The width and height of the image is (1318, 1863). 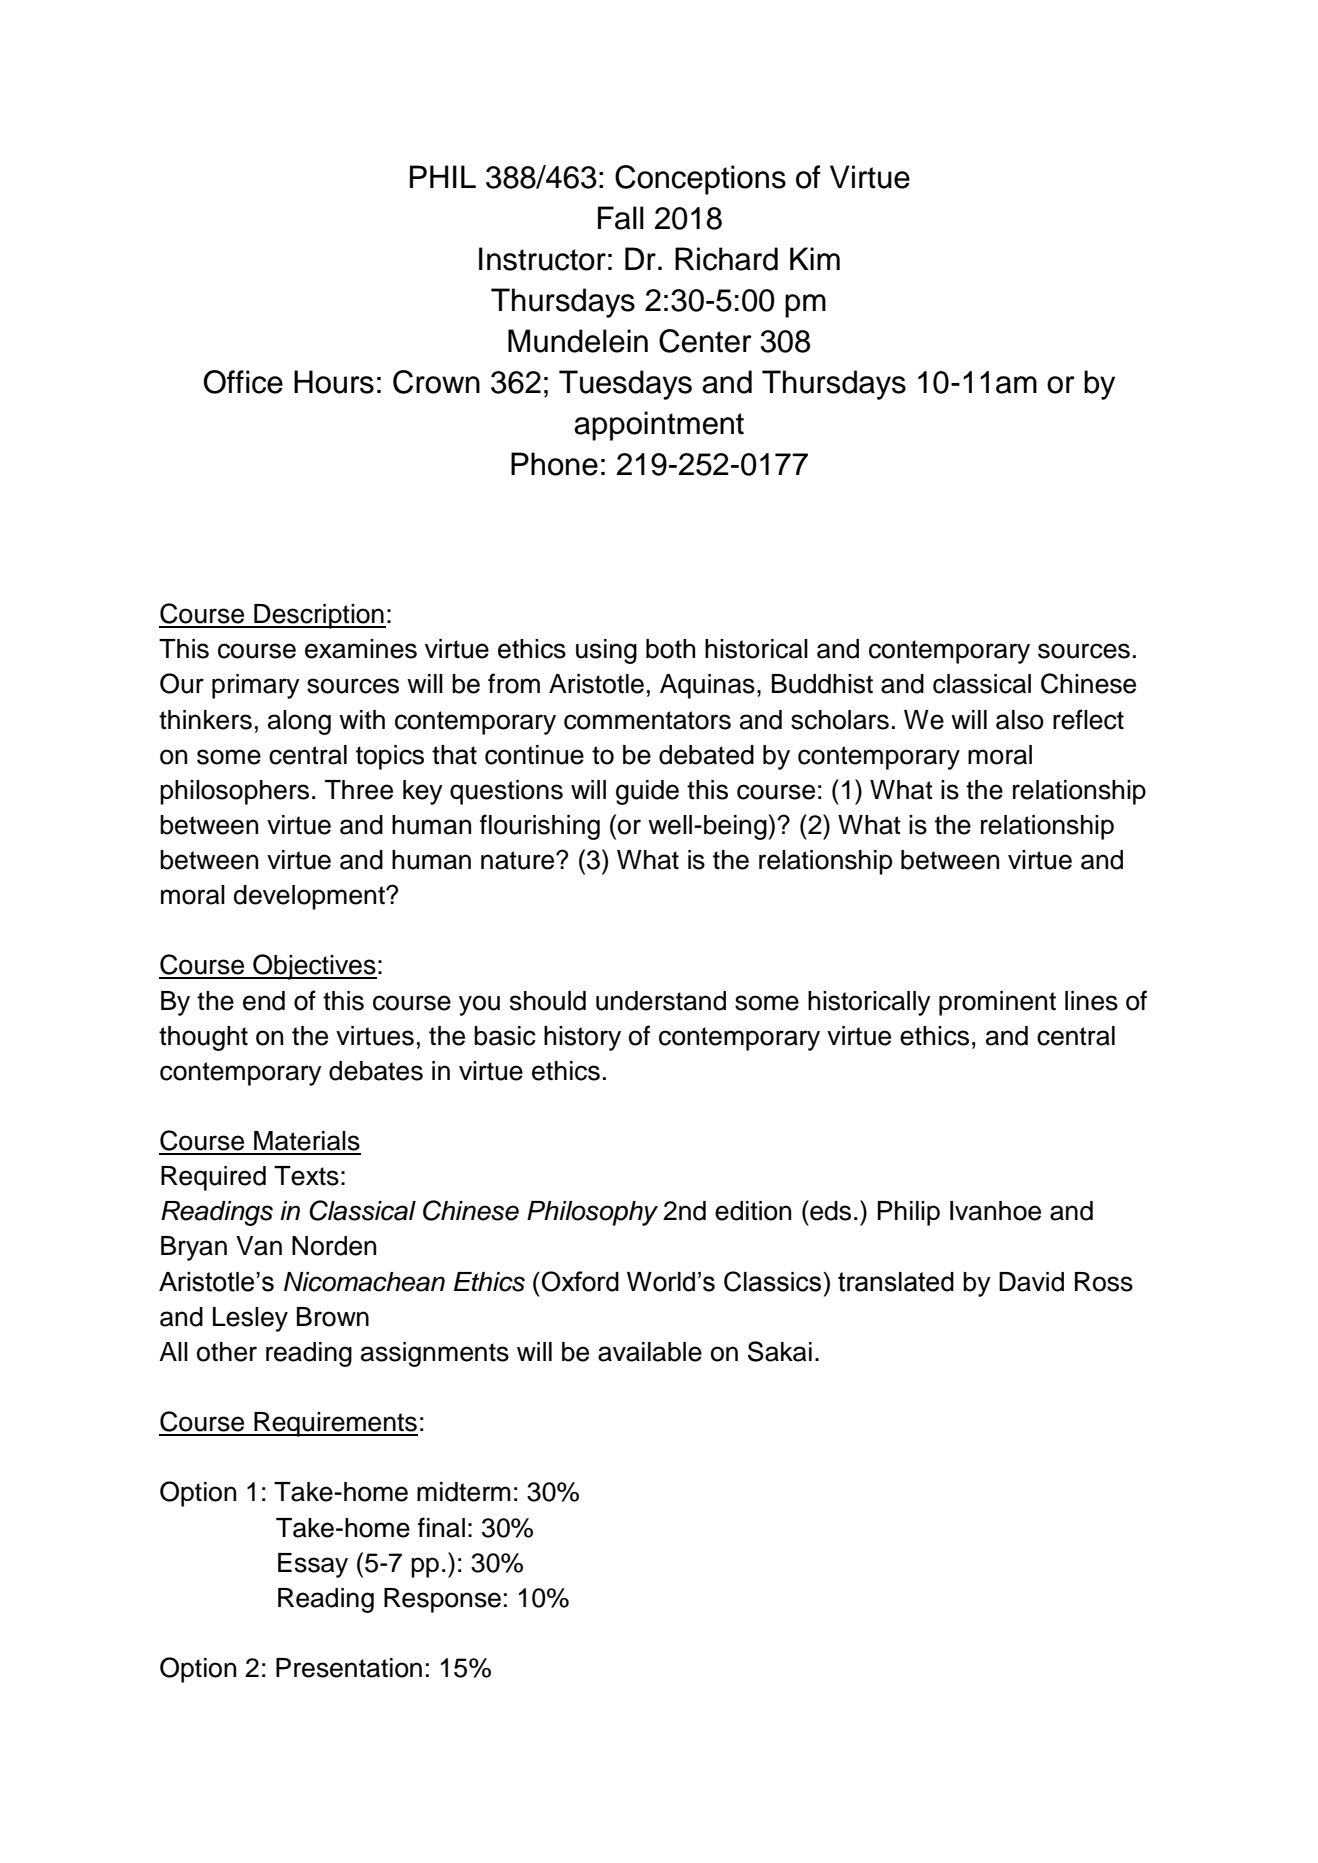 I want to click on Presentation, so click(x=349, y=1668).
